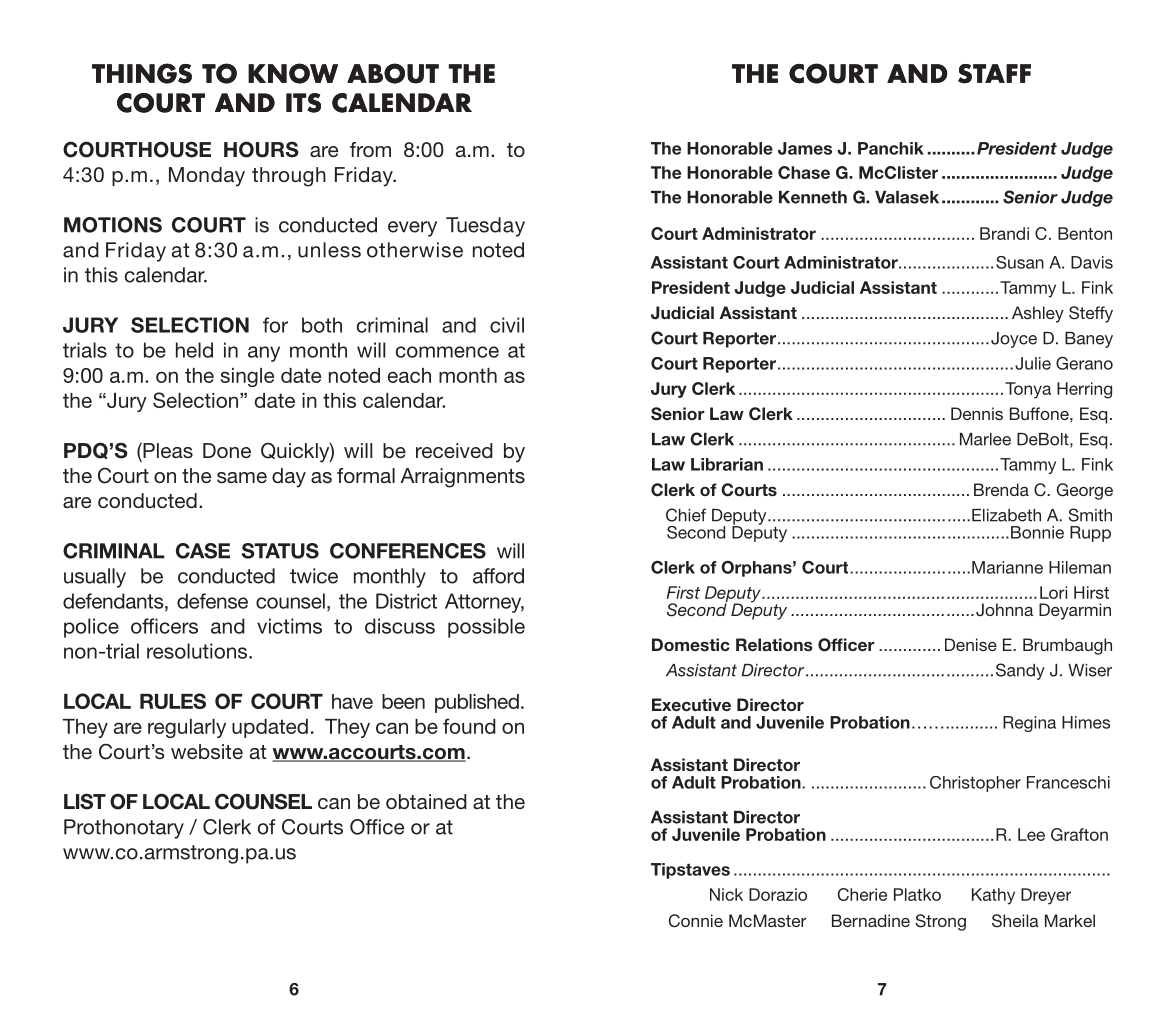 Image resolution: width=1176 pixels, height=1019 pixels. Describe the element at coordinates (142, 73) in the screenshot. I see `THINGS` at that location.
